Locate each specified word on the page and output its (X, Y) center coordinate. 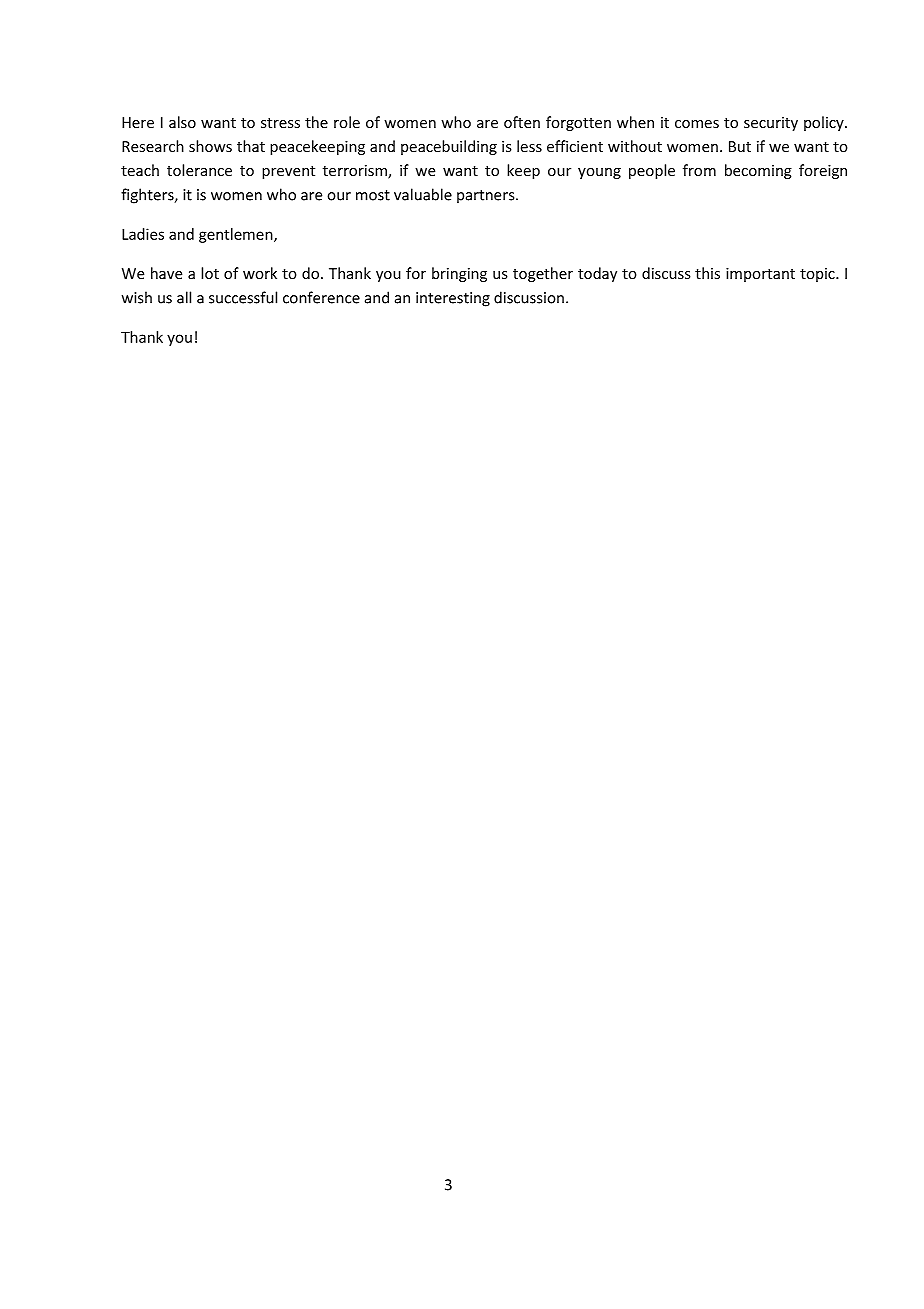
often (522, 122)
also (182, 122)
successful (243, 297)
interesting (453, 299)
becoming (758, 171)
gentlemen (237, 235)
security (771, 124)
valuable (423, 194)
